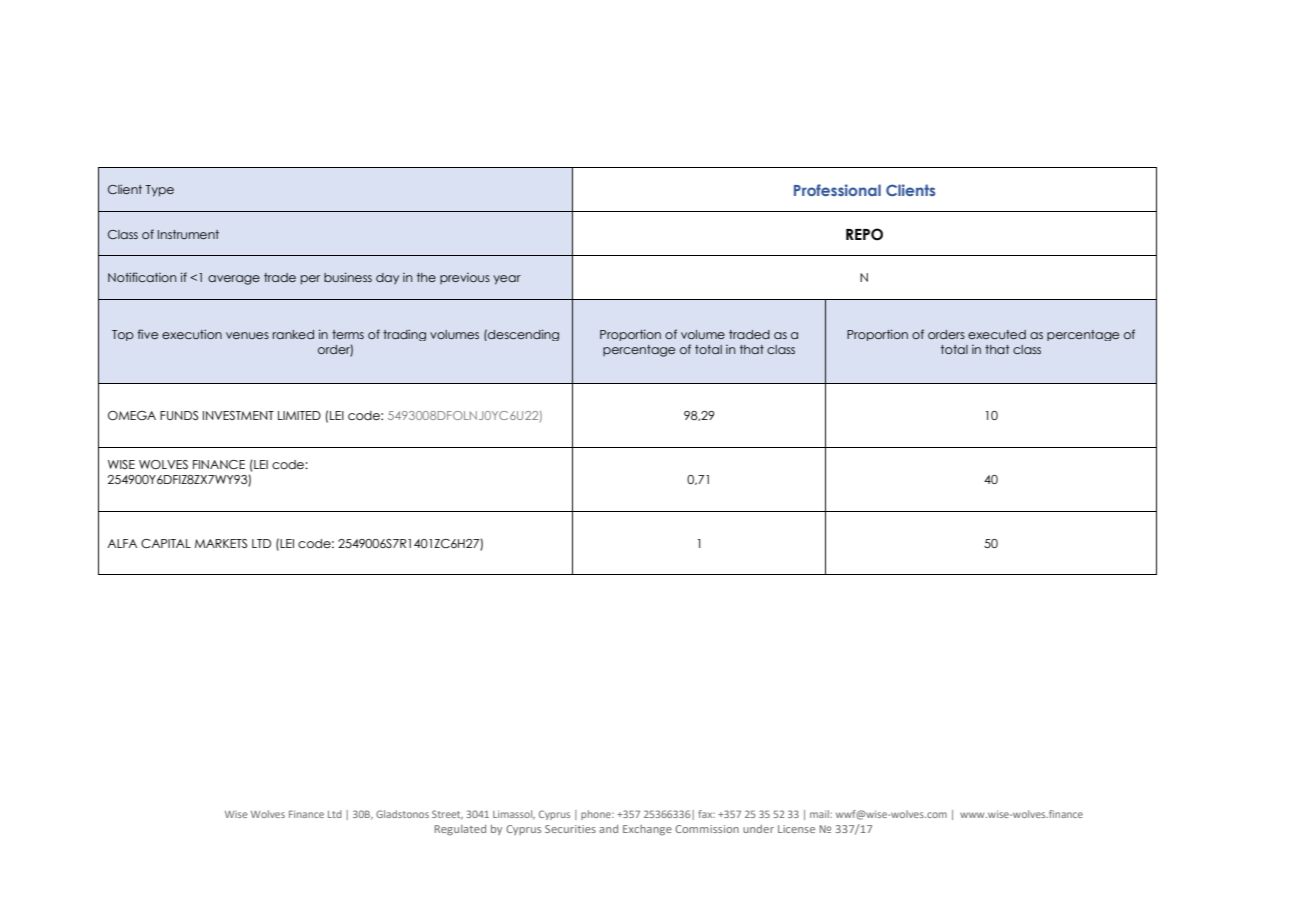 The image size is (1308, 924). Describe the element at coordinates (404, 335) in the page. I see `trading` at that location.
